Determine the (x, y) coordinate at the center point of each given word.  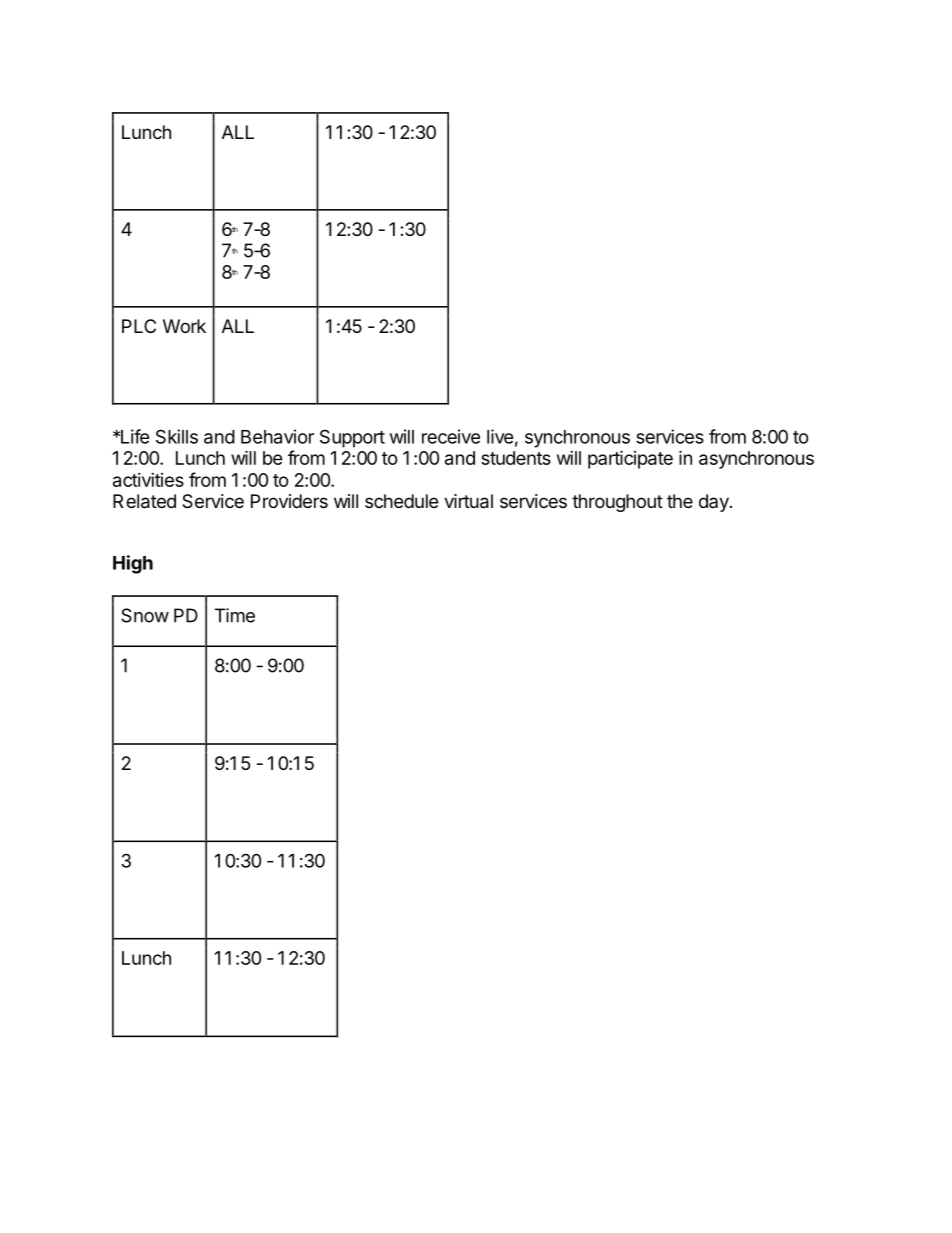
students (516, 458)
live (500, 436)
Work (184, 326)
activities (148, 480)
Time (235, 615)
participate (630, 459)
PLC (139, 326)
